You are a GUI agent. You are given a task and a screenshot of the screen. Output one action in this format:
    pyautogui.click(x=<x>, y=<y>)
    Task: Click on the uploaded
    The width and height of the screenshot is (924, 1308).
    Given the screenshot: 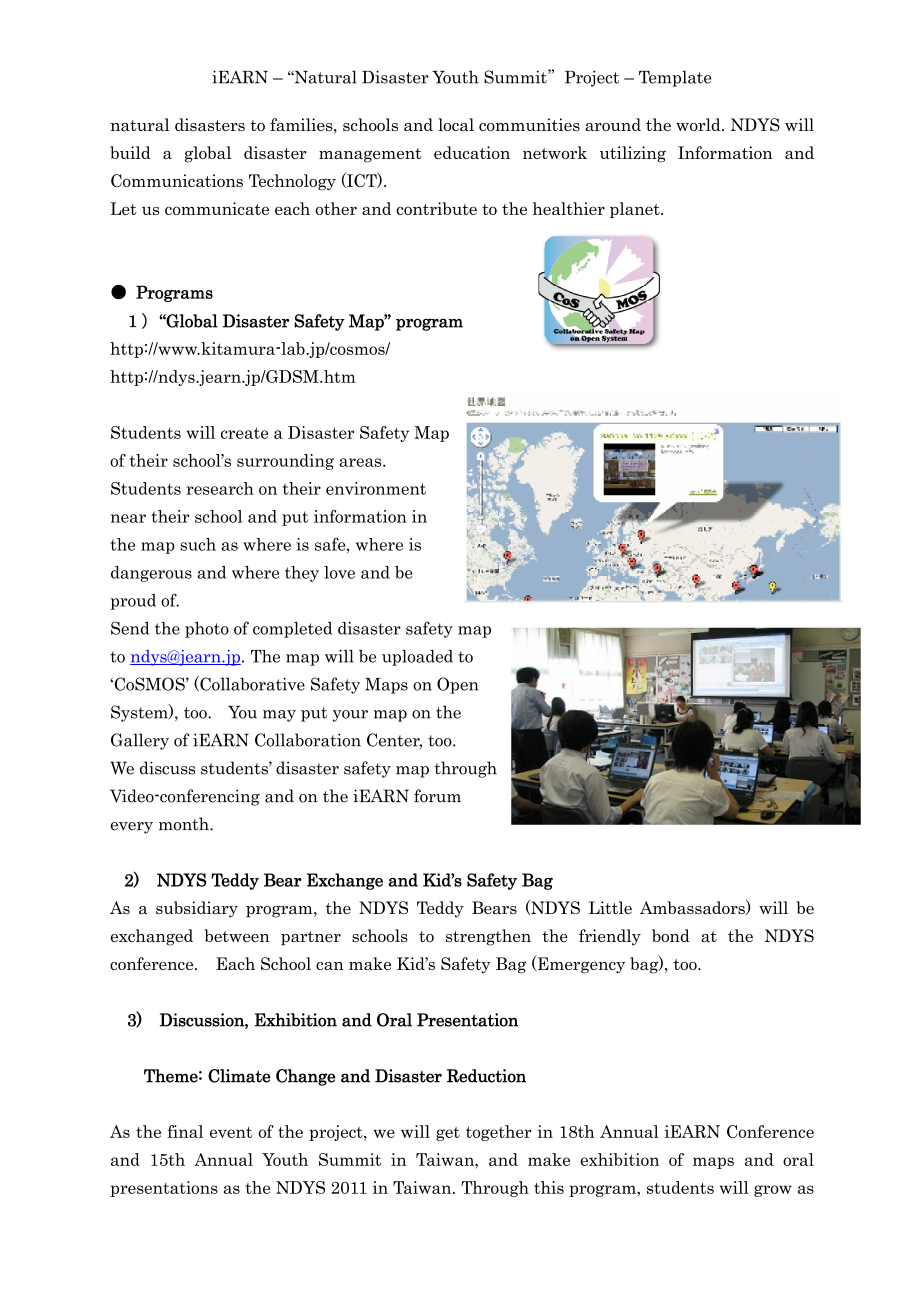 What is the action you would take?
    pyautogui.click(x=417, y=657)
